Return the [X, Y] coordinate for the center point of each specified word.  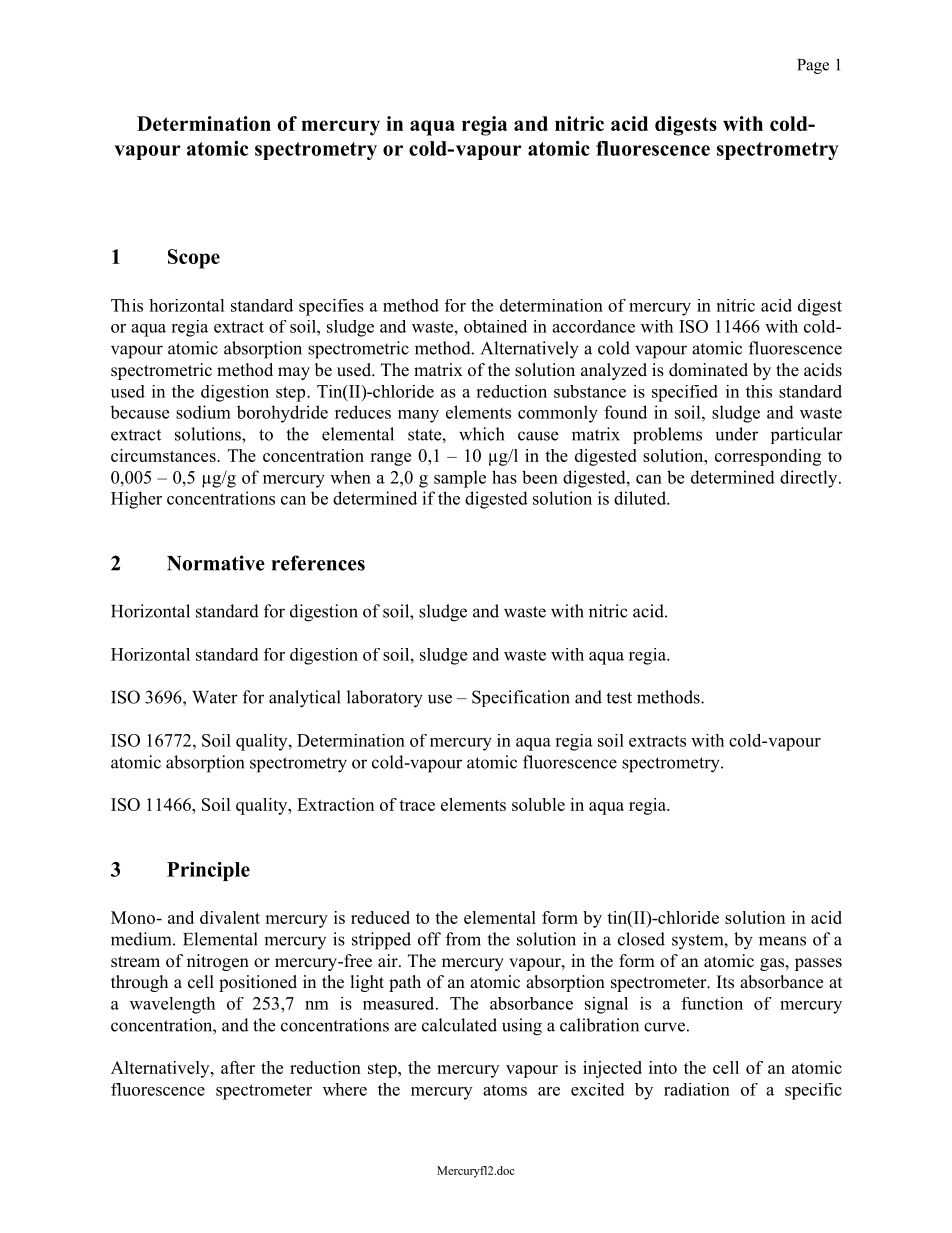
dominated [708, 370]
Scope [194, 259]
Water [215, 697]
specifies [331, 307]
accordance [593, 326]
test [619, 698]
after [238, 1067]
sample [460, 479]
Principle [208, 871]
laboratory [385, 699]
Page [813, 66]
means [782, 941]
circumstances [164, 455]
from [463, 939]
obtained [495, 326]
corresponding [768, 457]
